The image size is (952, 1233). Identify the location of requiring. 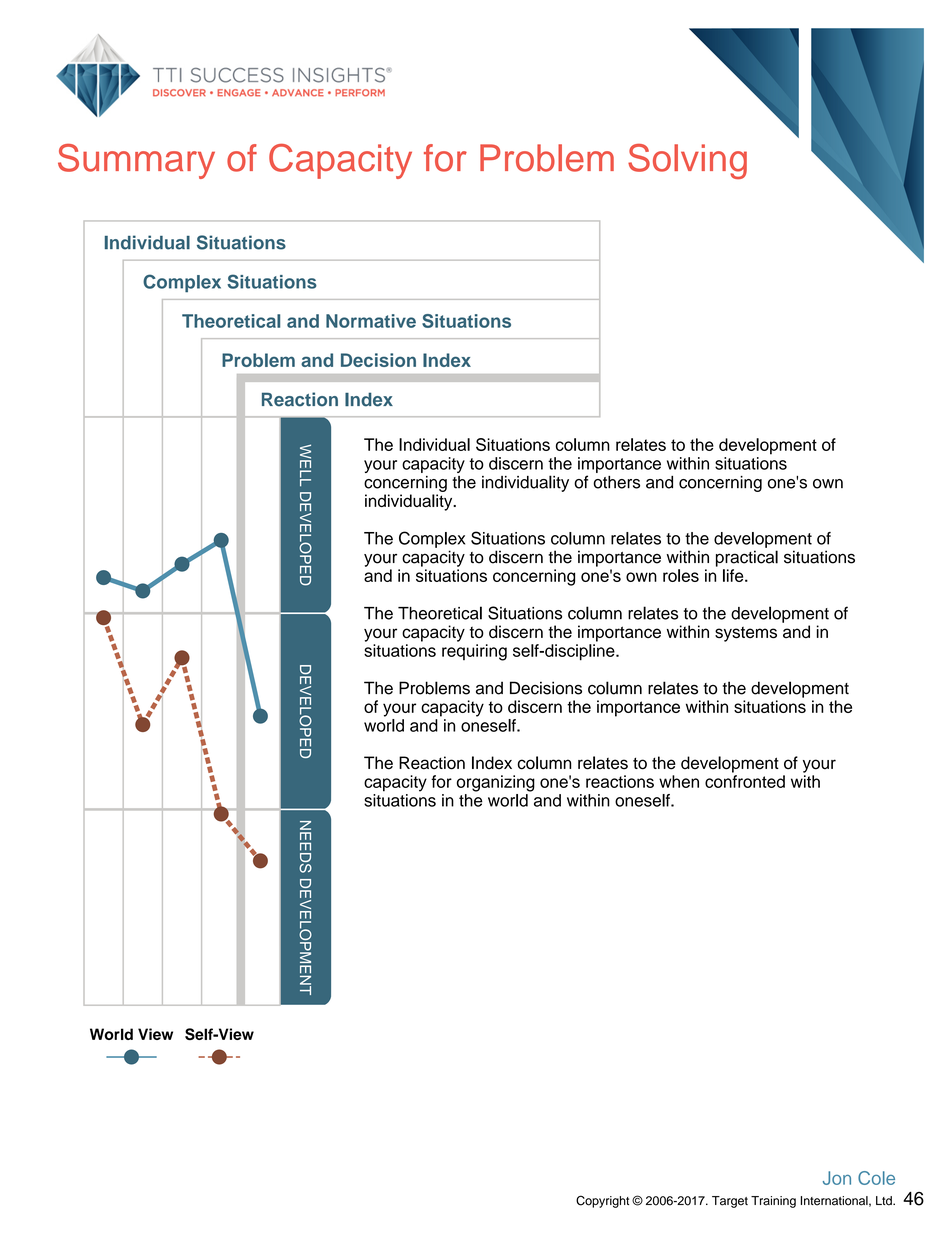
(474, 652).
